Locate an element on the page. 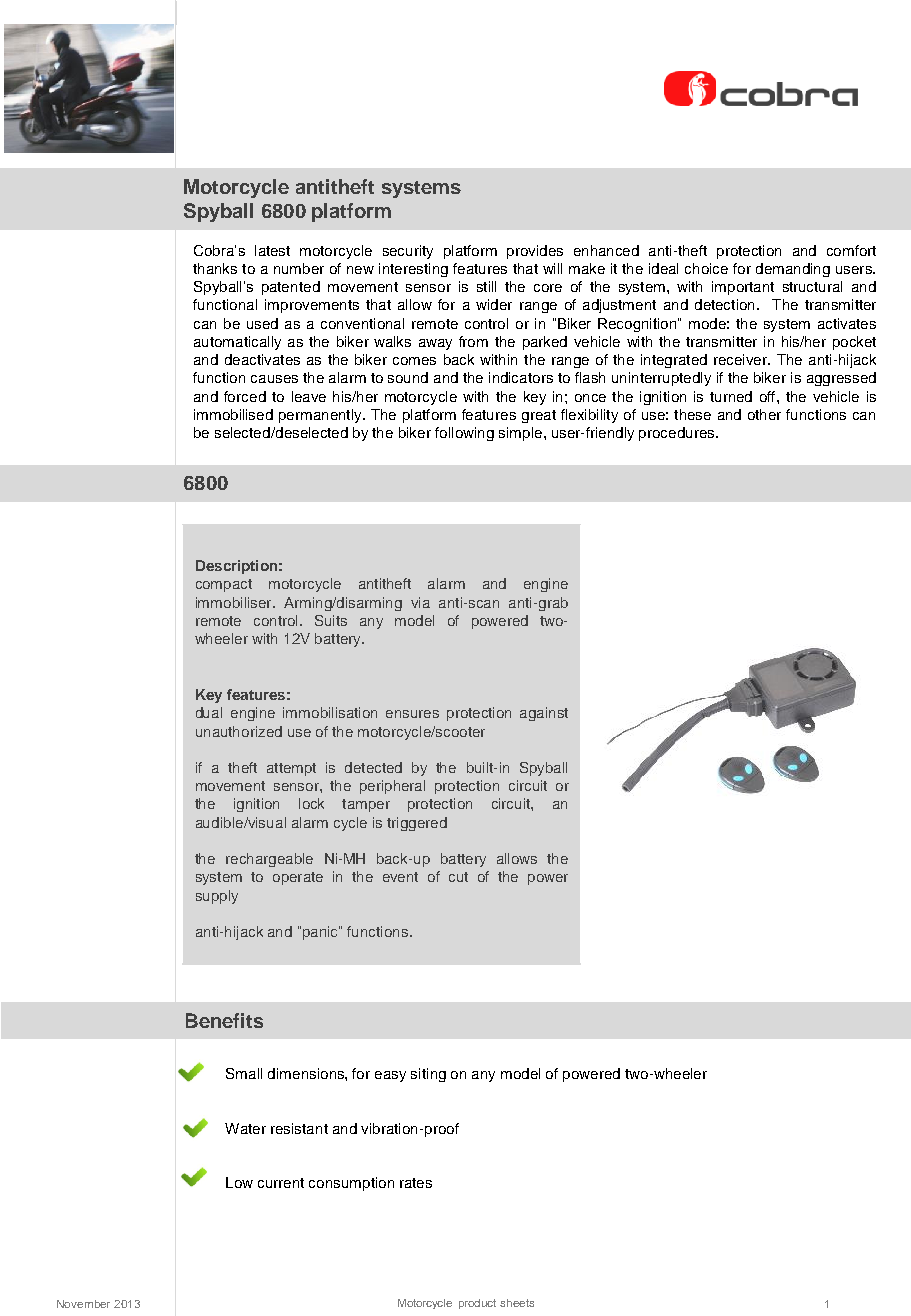  thanks is located at coordinates (215, 268).
